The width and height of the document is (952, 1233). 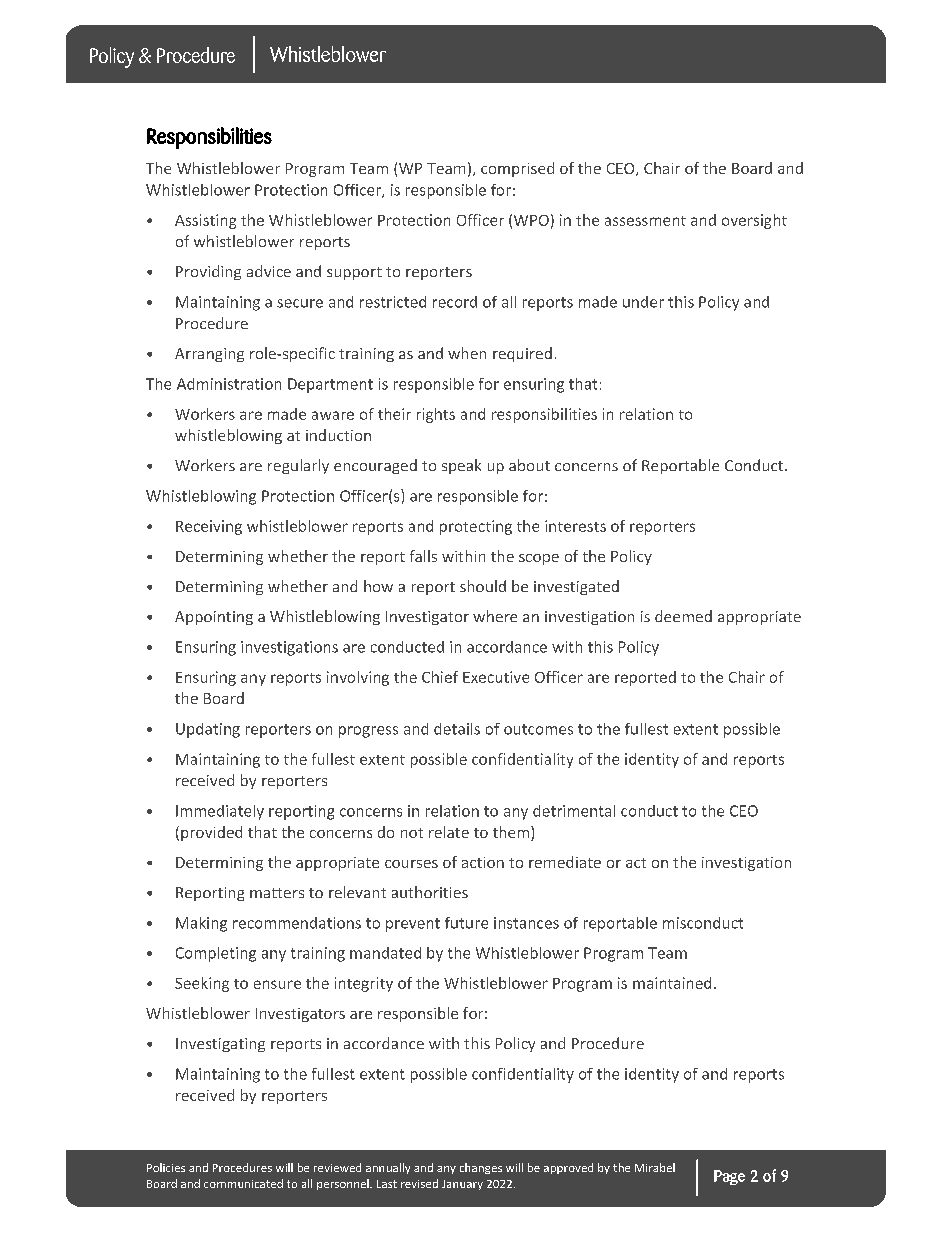 What do you see at coordinates (466, 923) in the document?
I see `future` at bounding box center [466, 923].
